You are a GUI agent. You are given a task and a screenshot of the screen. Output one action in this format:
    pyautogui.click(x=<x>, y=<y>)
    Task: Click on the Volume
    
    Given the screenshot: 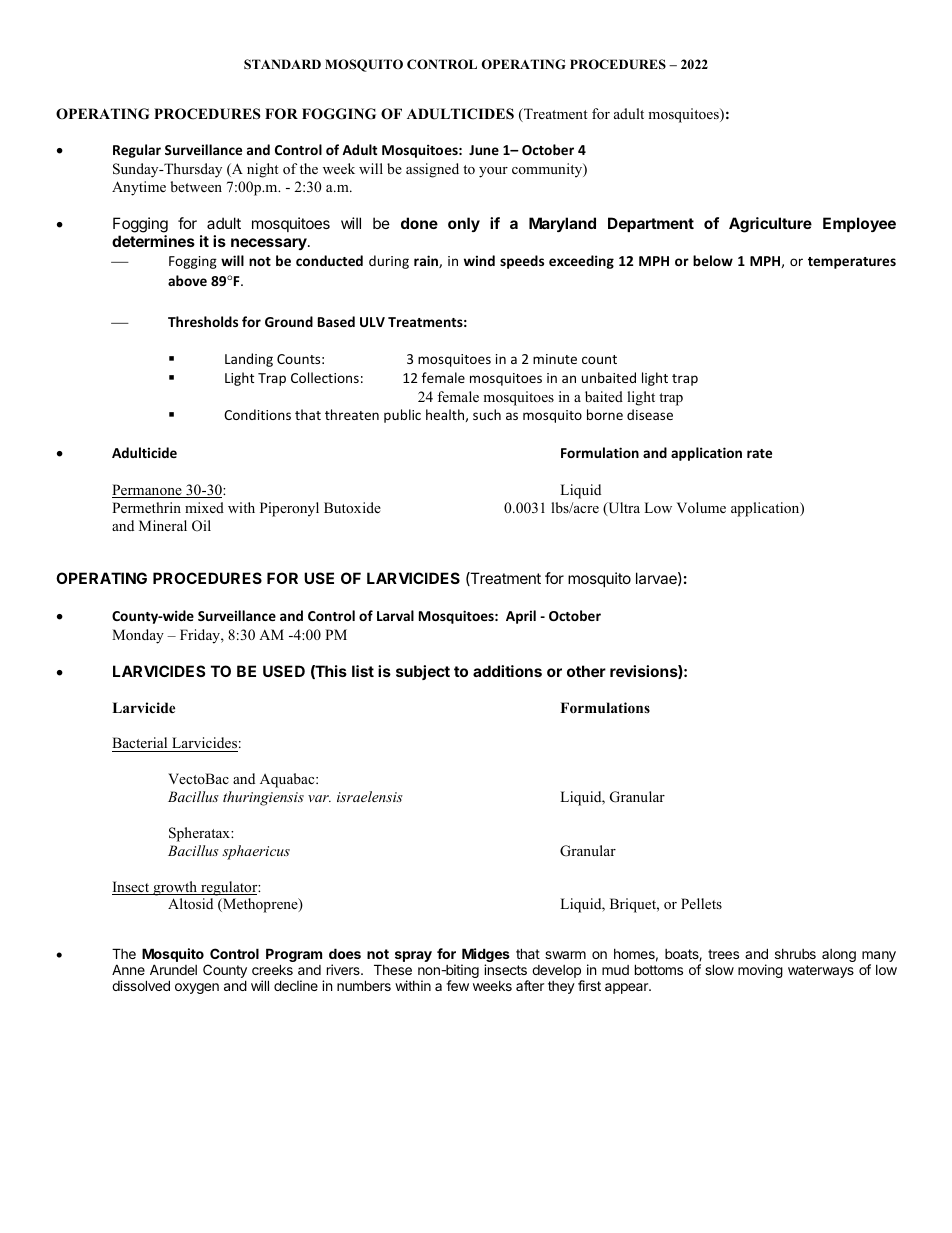 What is the action you would take?
    pyautogui.click(x=701, y=507)
